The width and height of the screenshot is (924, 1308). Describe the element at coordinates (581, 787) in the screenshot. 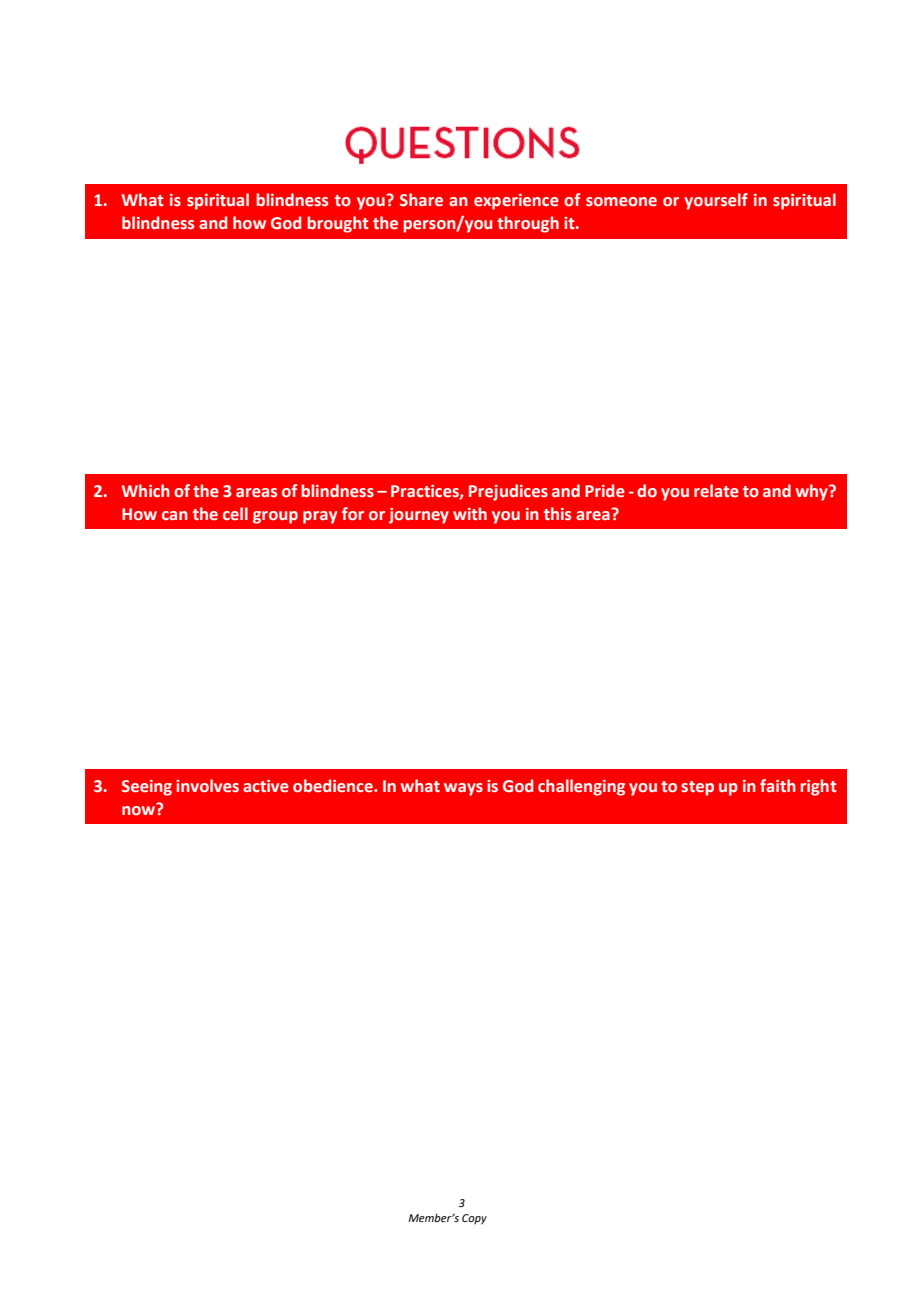

I see `challenging` at that location.
